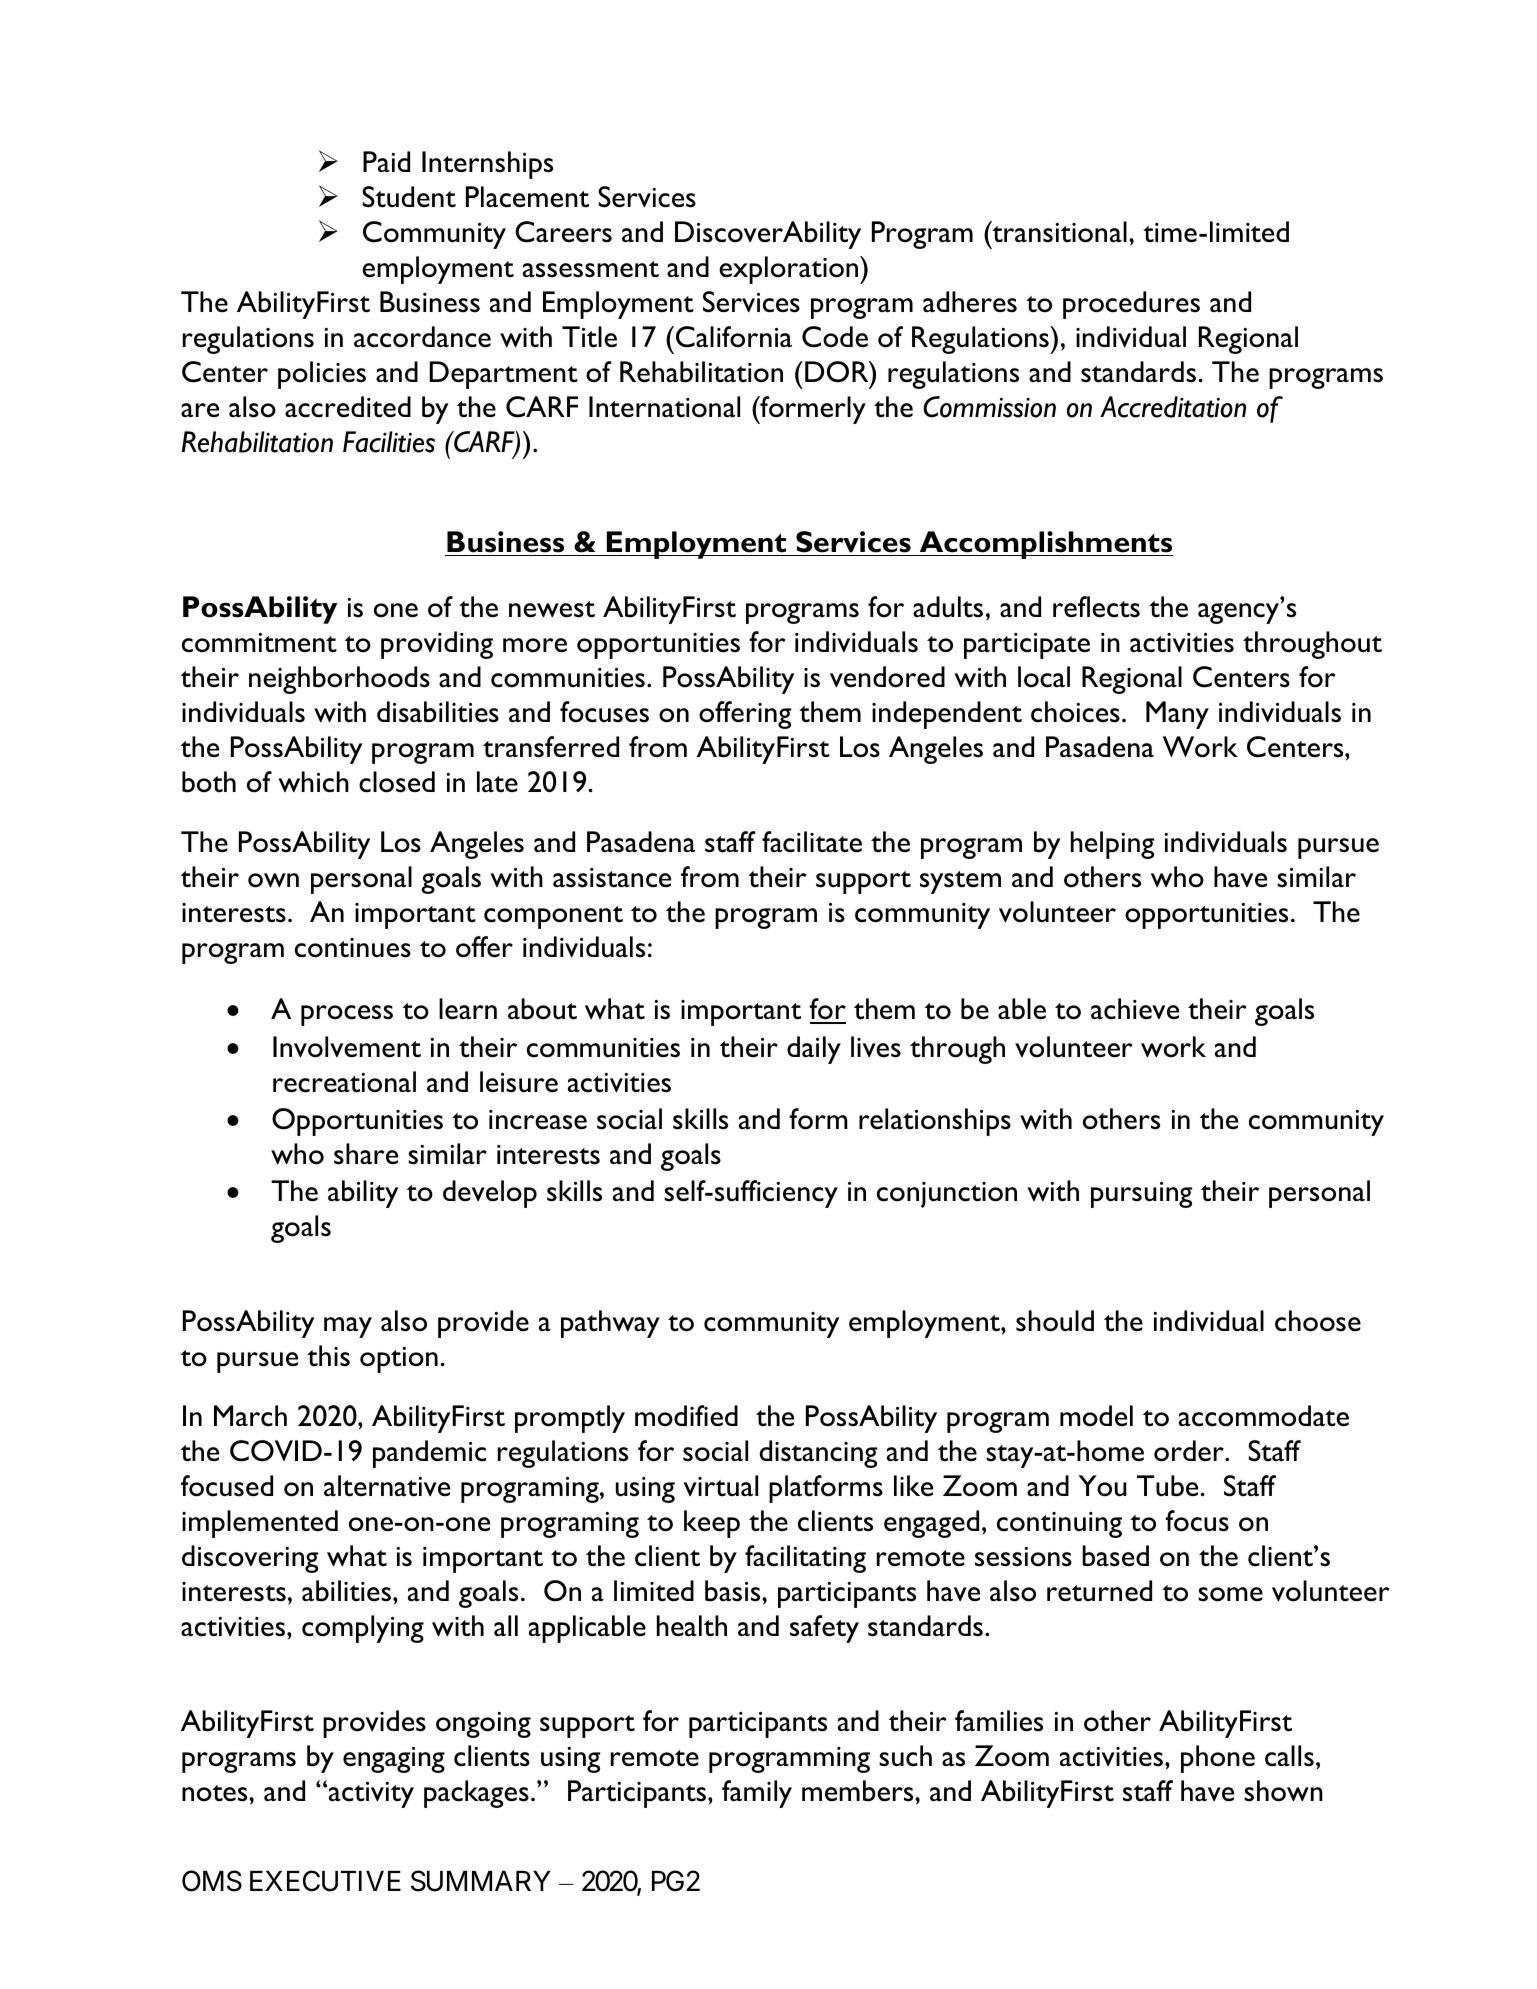 The image size is (1537, 1989). What do you see at coordinates (1058, 232) in the screenshot?
I see `transitional` at bounding box center [1058, 232].
